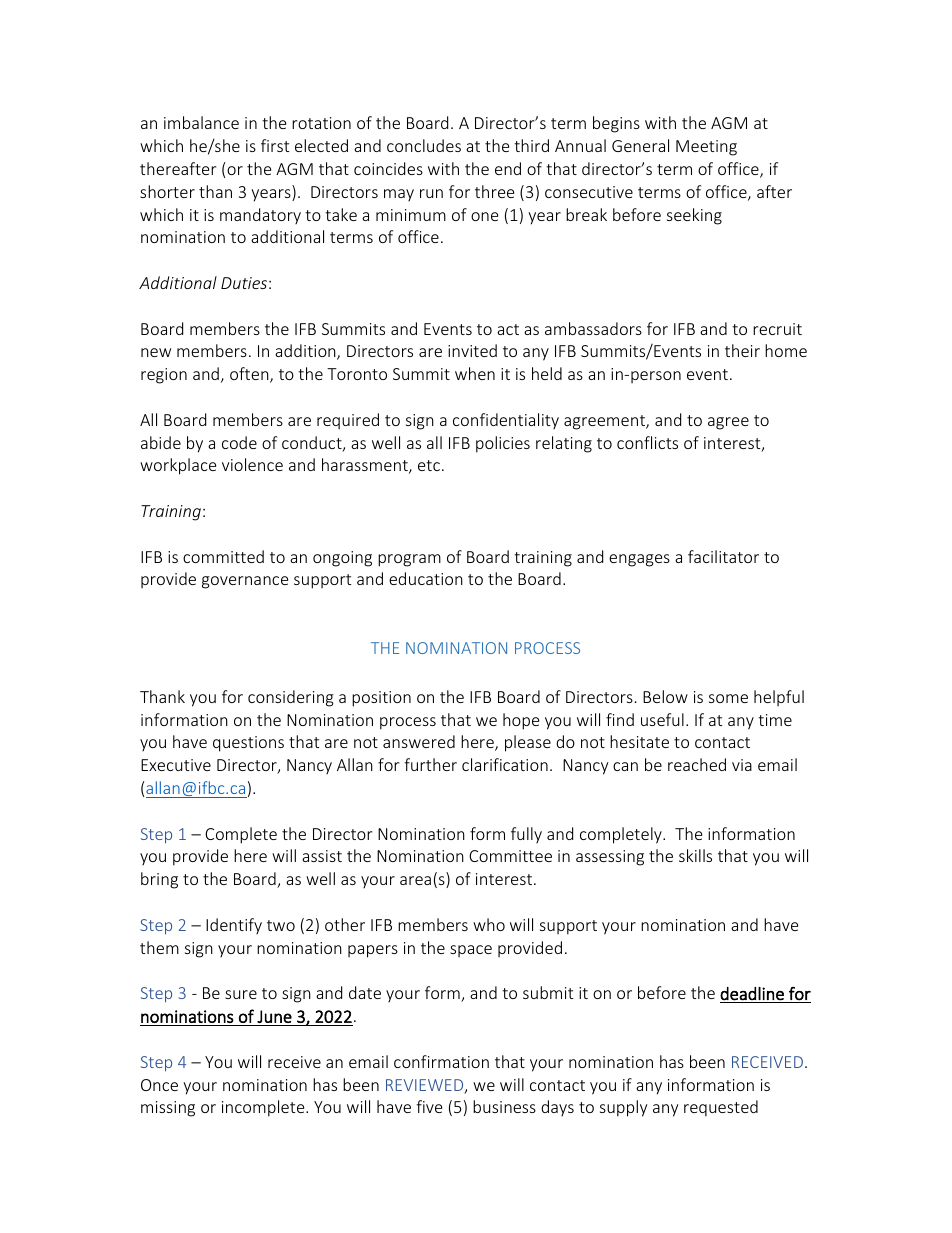  Describe the element at coordinates (706, 148) in the image. I see `Meeting` at that location.
